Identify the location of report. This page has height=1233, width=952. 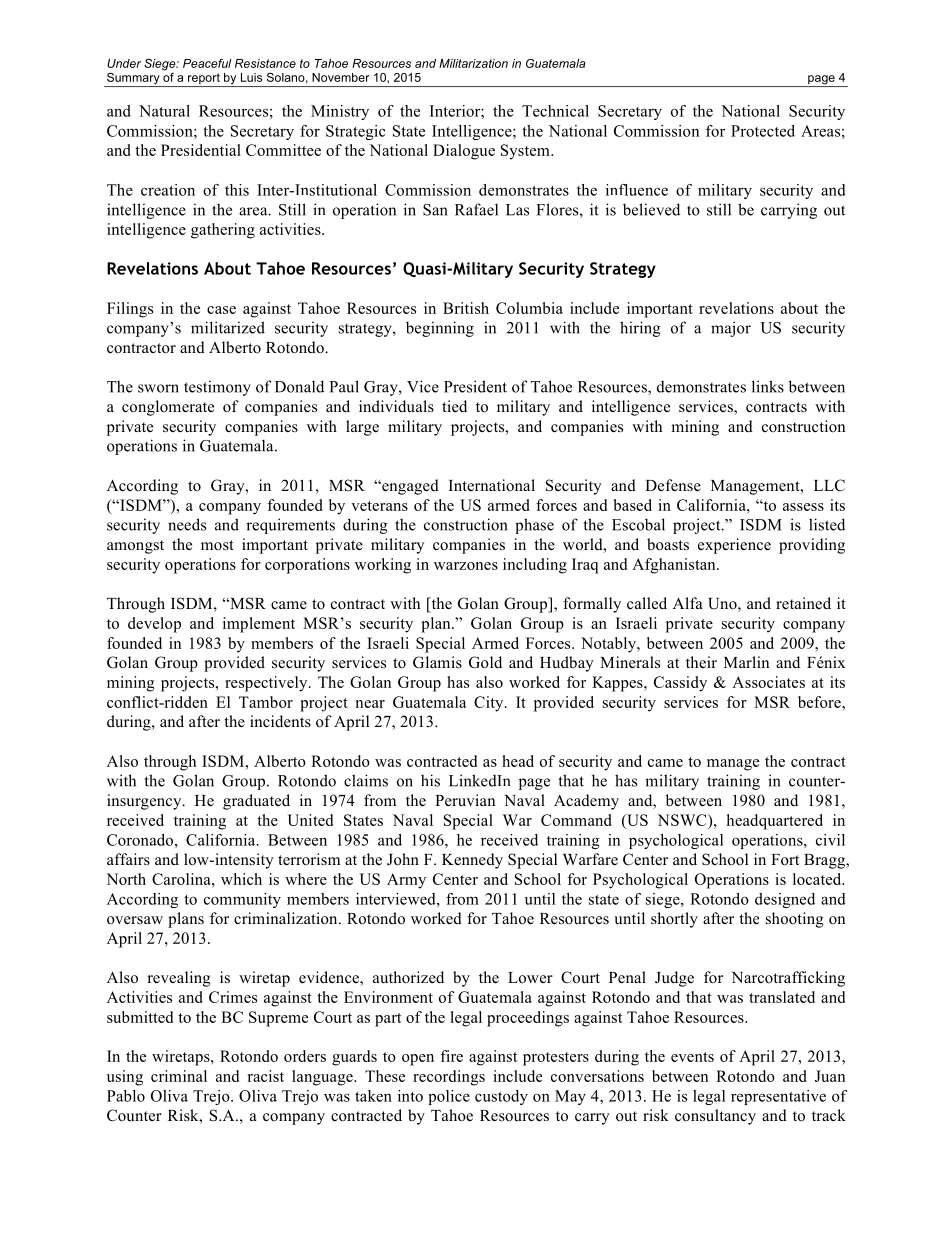
(204, 80).
